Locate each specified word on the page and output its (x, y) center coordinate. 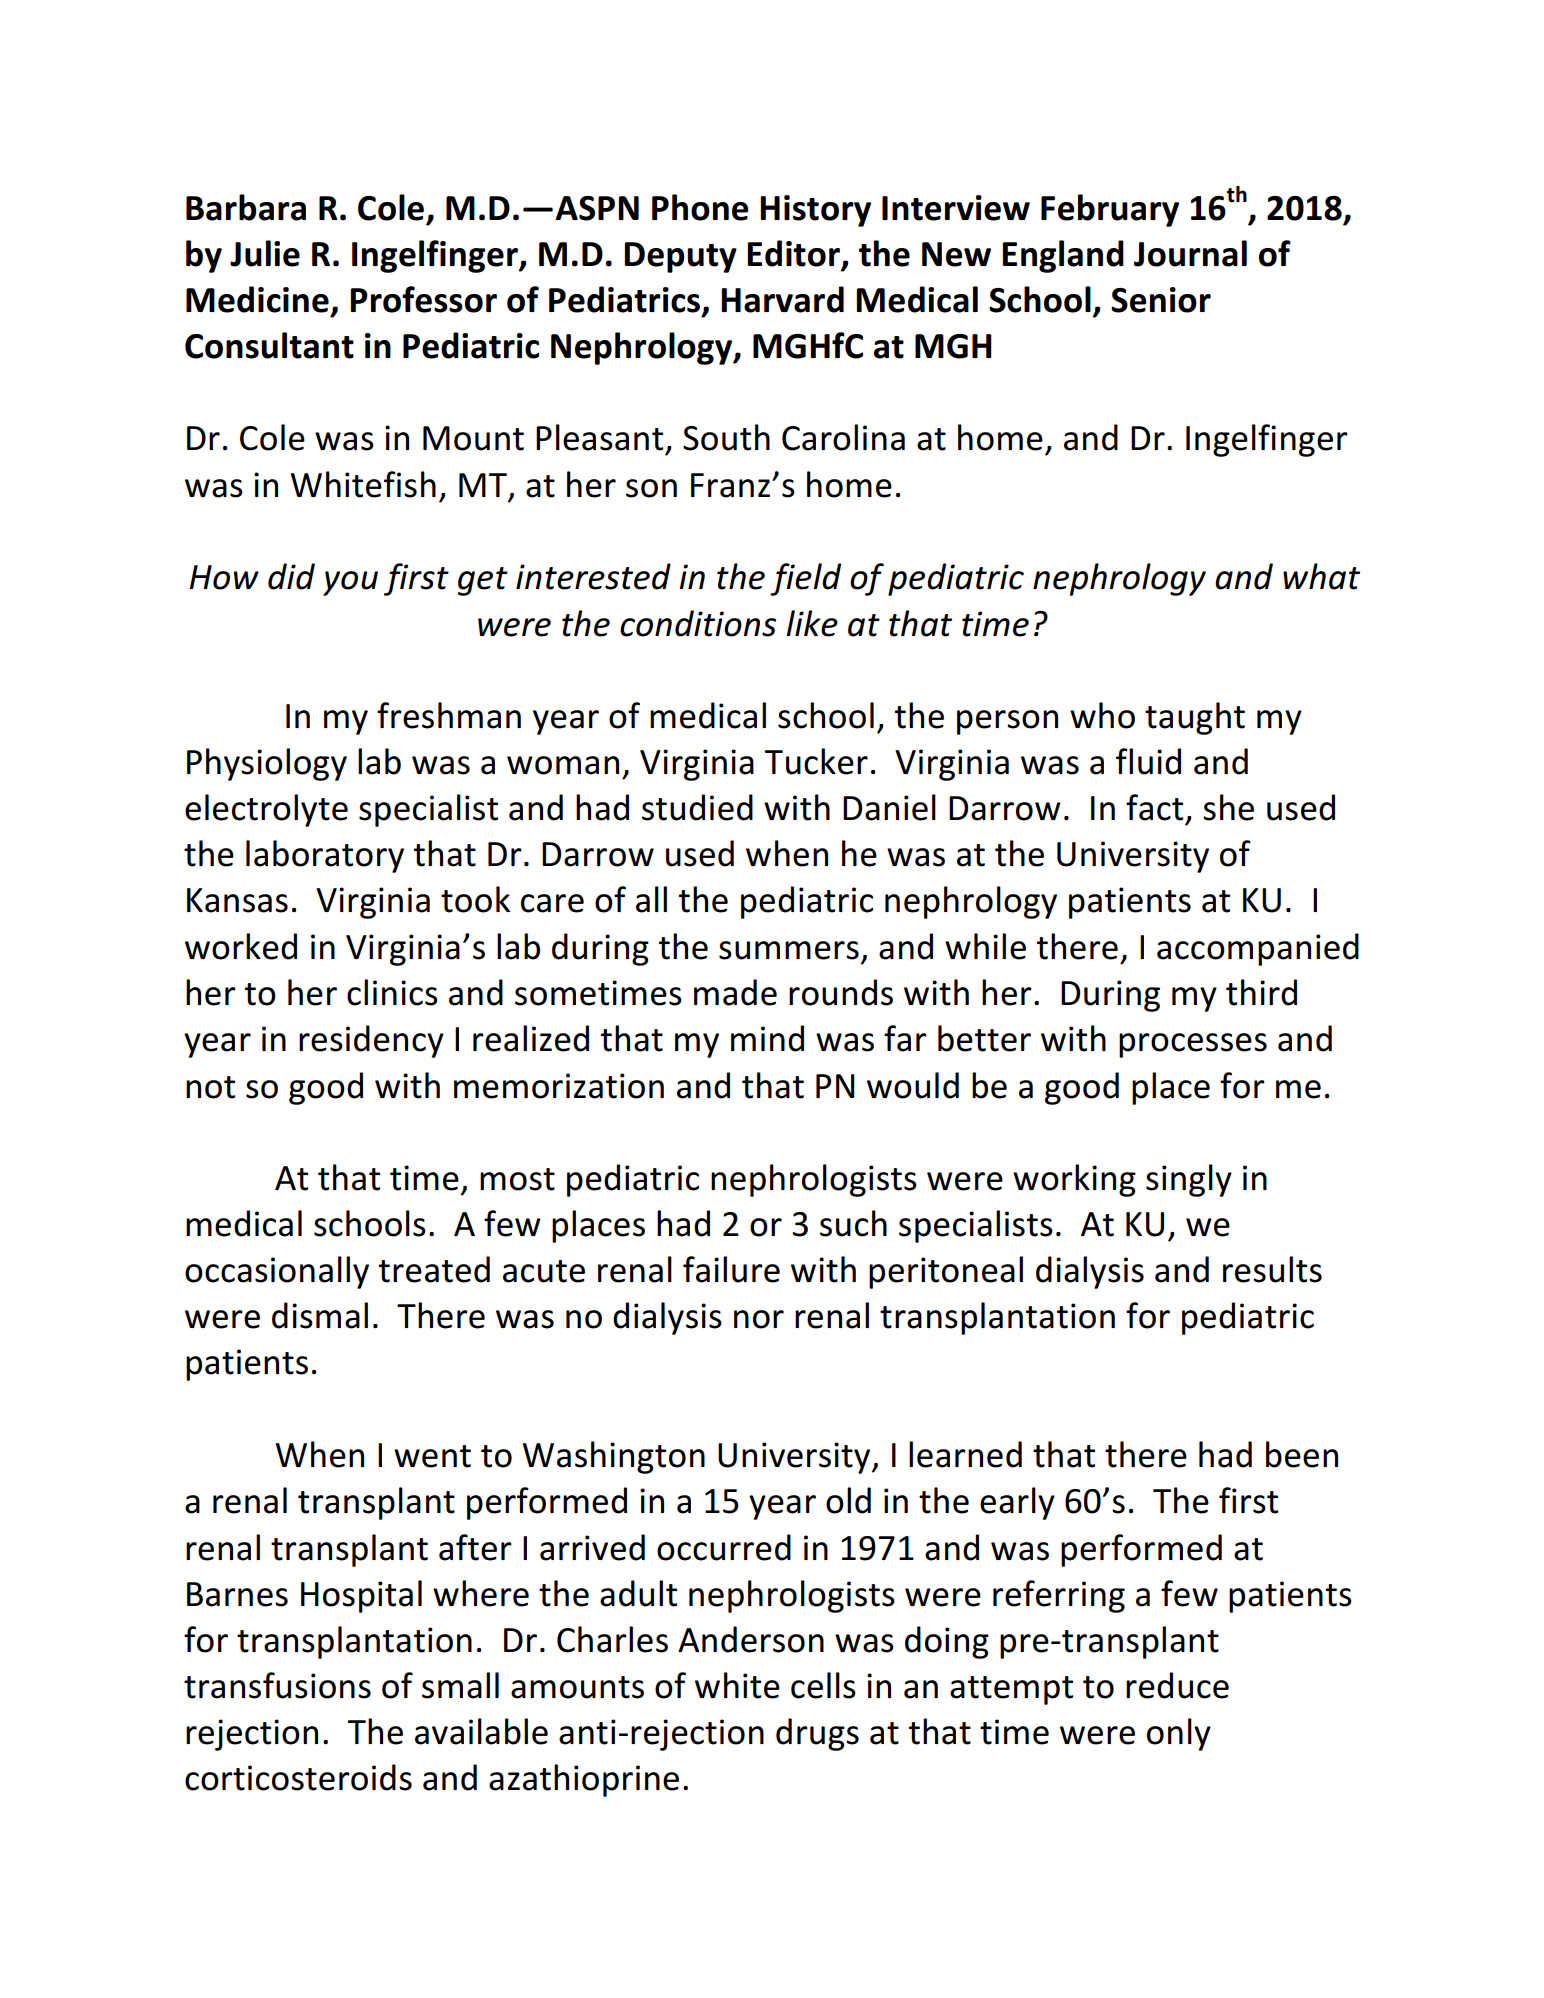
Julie (265, 253)
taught (1195, 718)
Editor (794, 254)
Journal (1190, 253)
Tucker (816, 761)
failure (731, 1269)
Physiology (267, 764)
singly (1189, 1180)
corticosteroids (298, 1777)
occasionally (277, 1272)
